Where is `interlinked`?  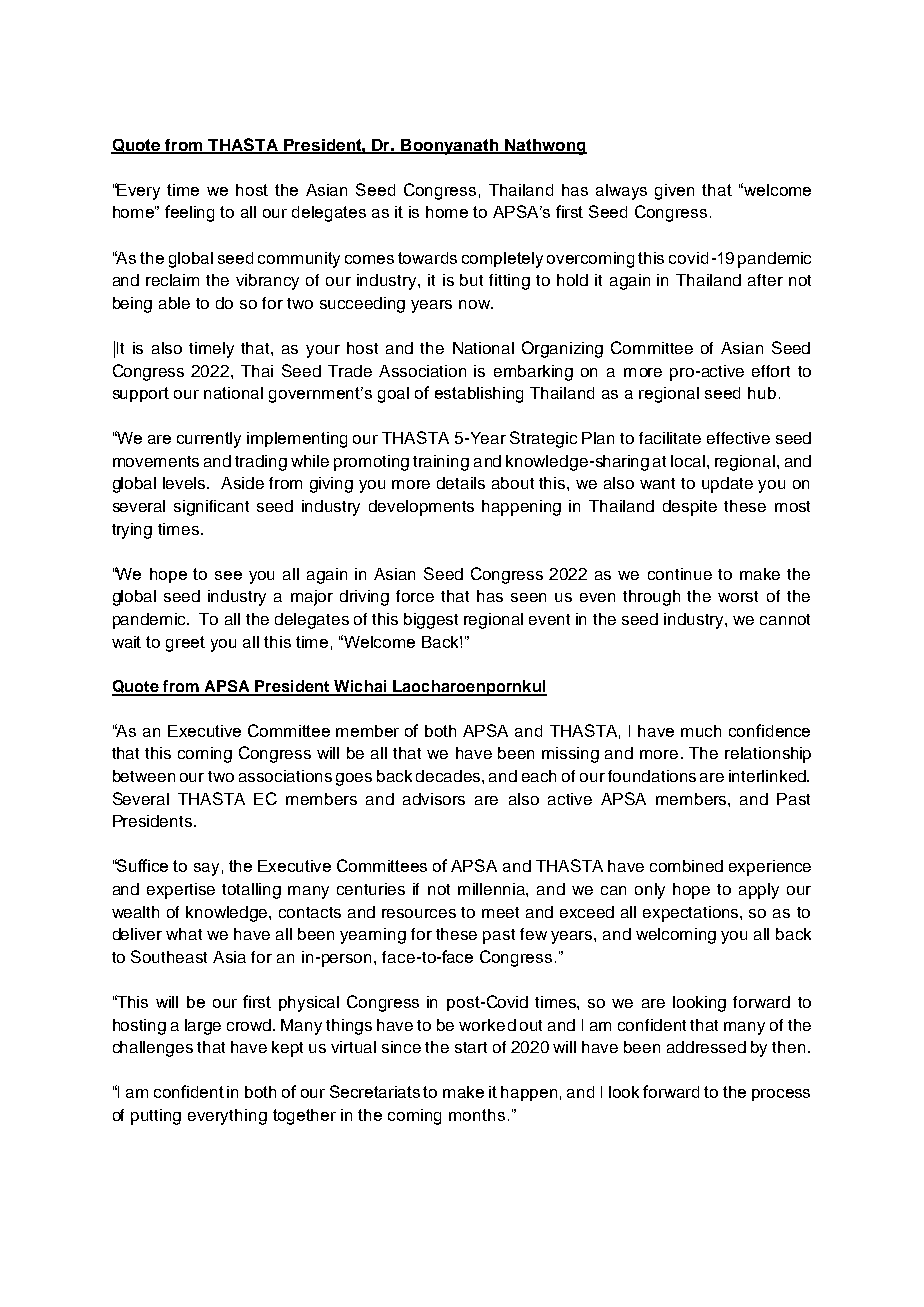
interlinked is located at coordinates (768, 776).
